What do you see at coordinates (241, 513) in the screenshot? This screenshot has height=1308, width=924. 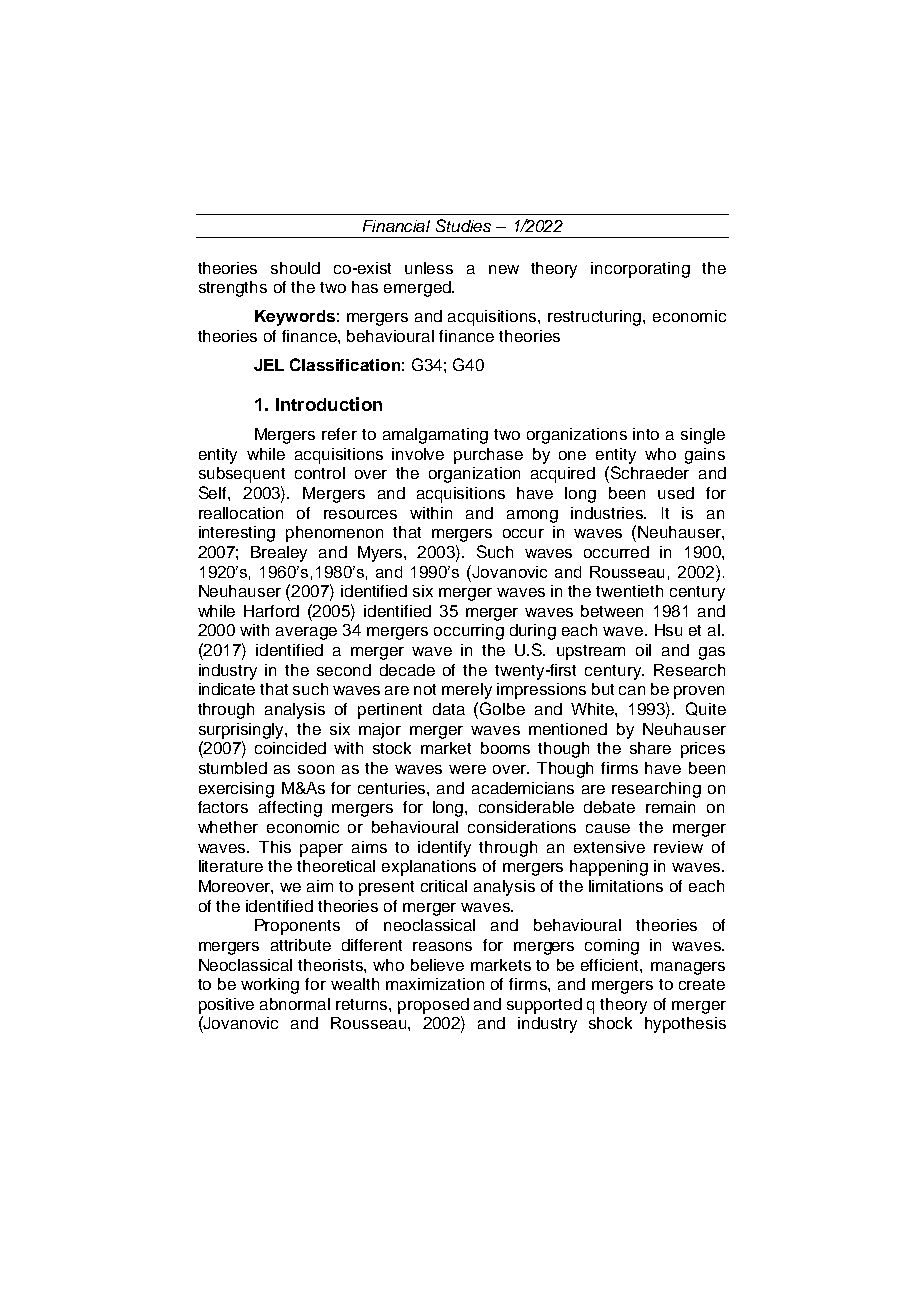 I see `reallocation` at bounding box center [241, 513].
